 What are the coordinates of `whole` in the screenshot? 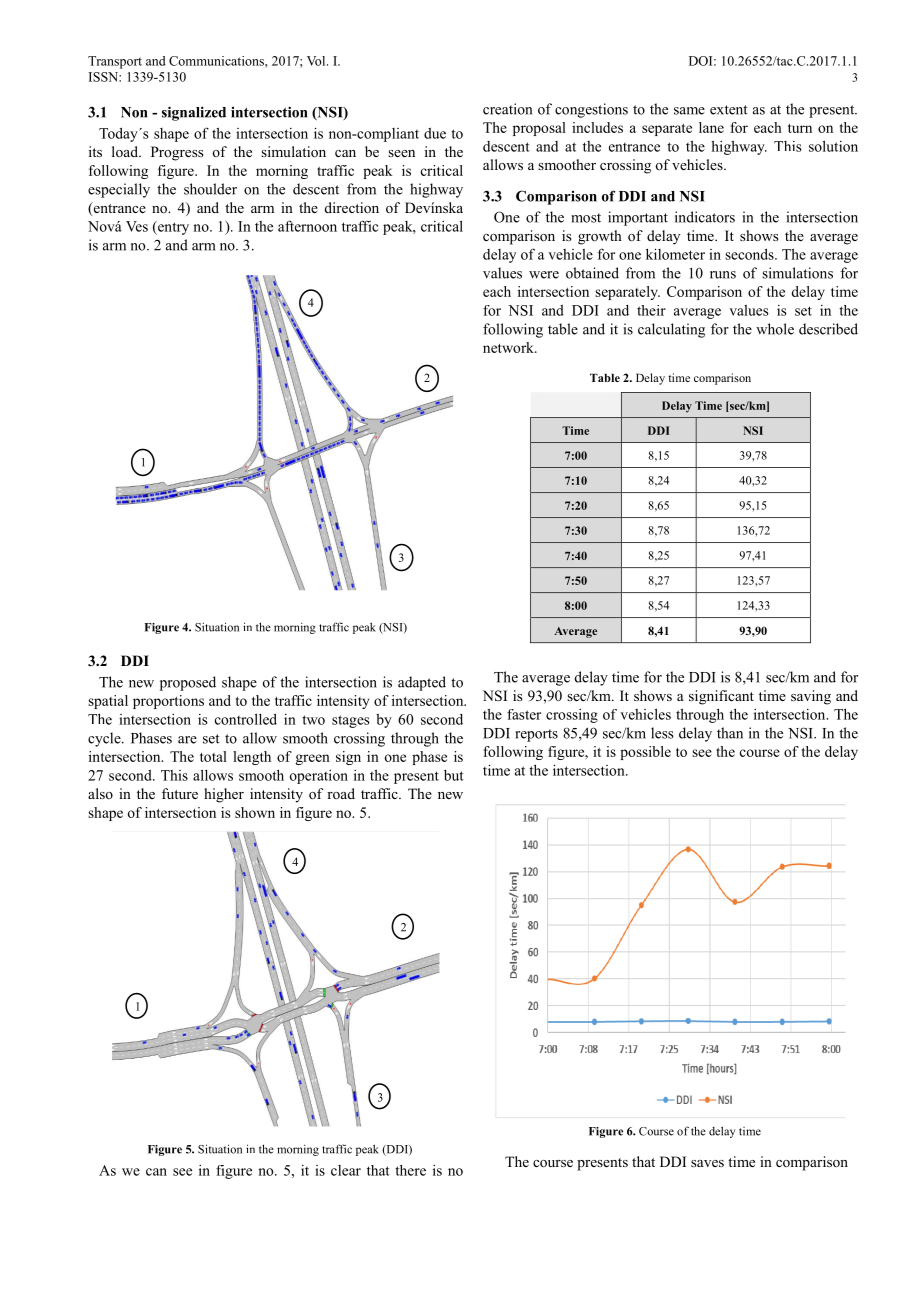 It's located at (775, 329).
